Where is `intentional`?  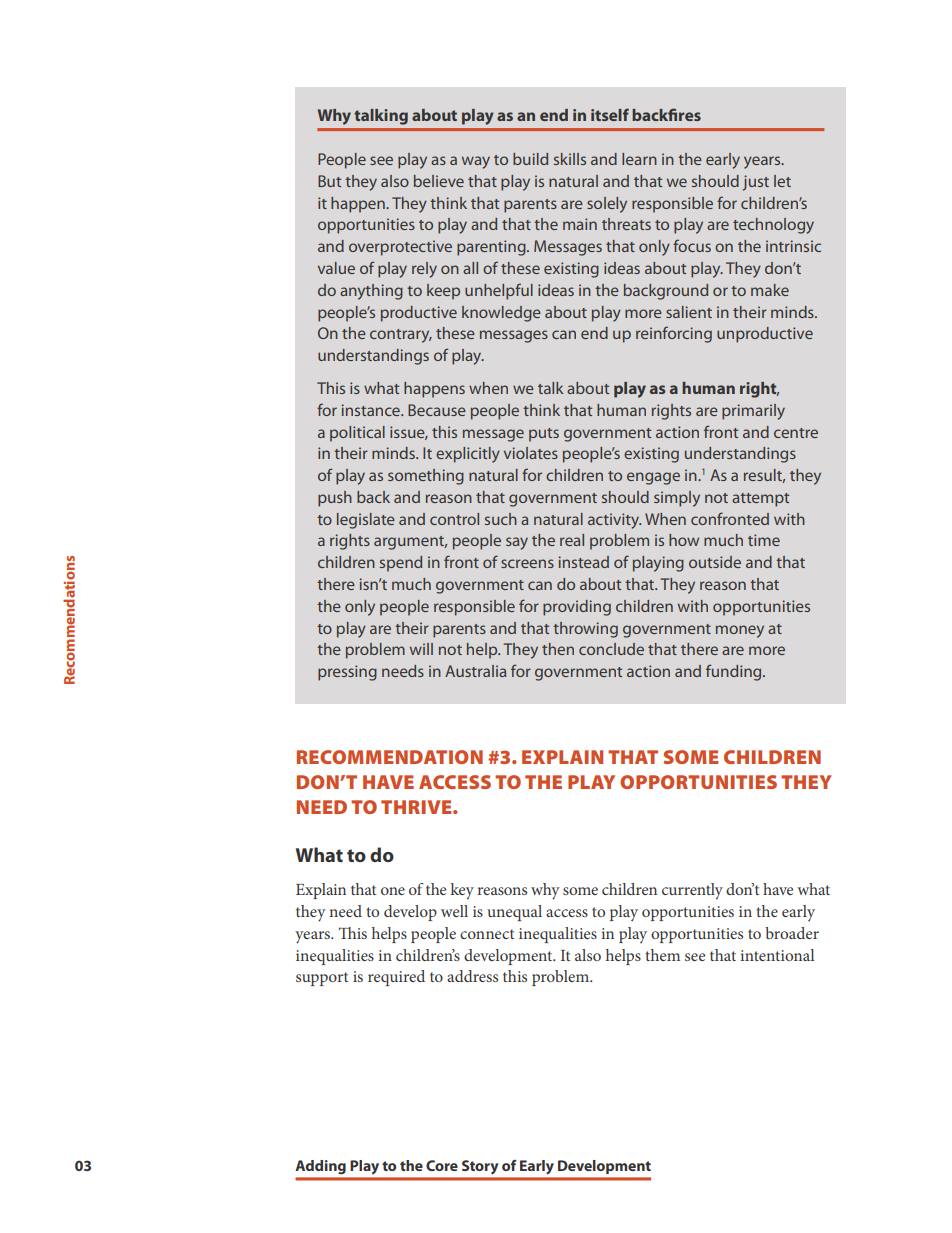 intentional is located at coordinates (777, 955).
